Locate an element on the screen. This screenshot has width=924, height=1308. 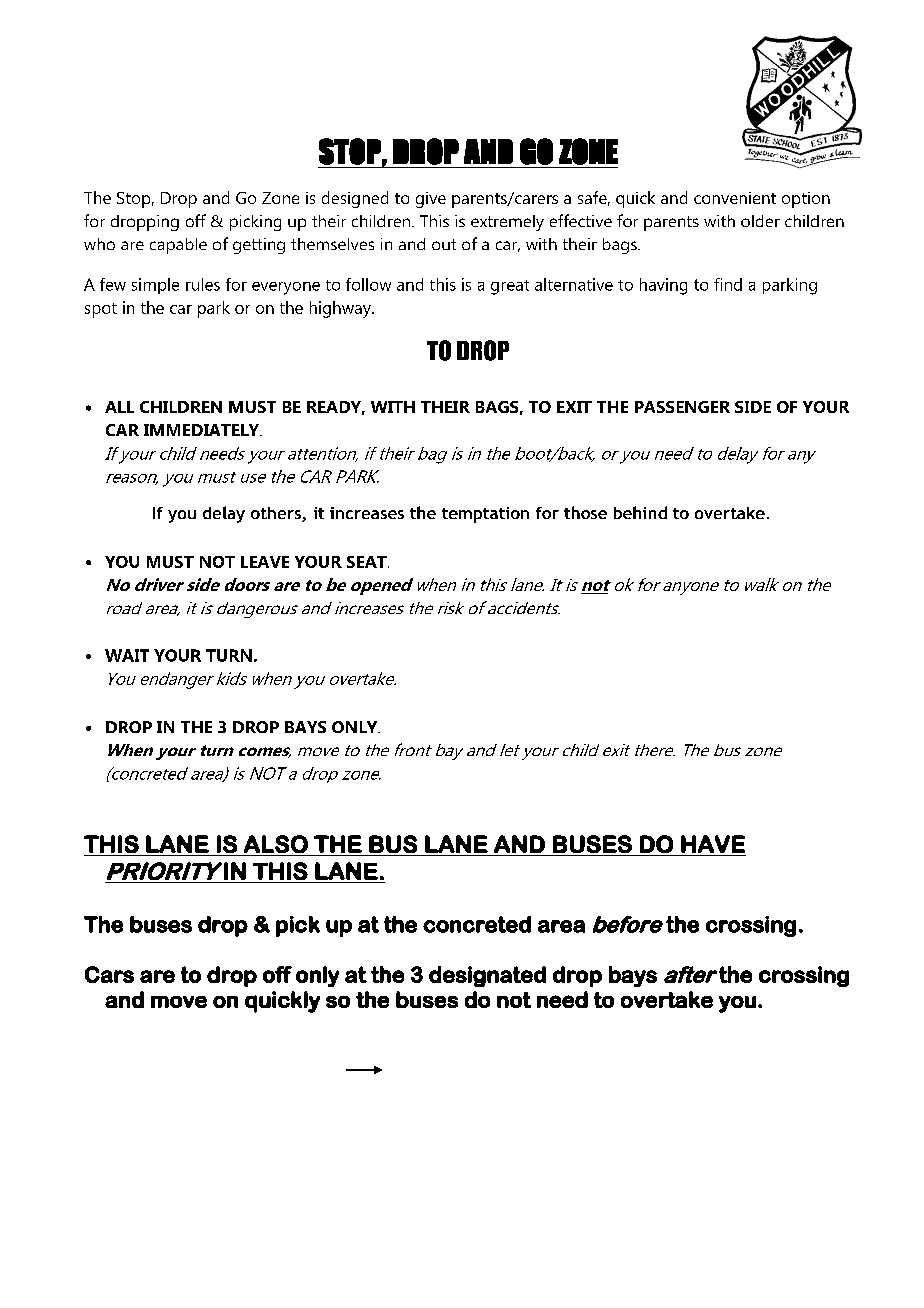
Cars is located at coordinates (109, 974).
